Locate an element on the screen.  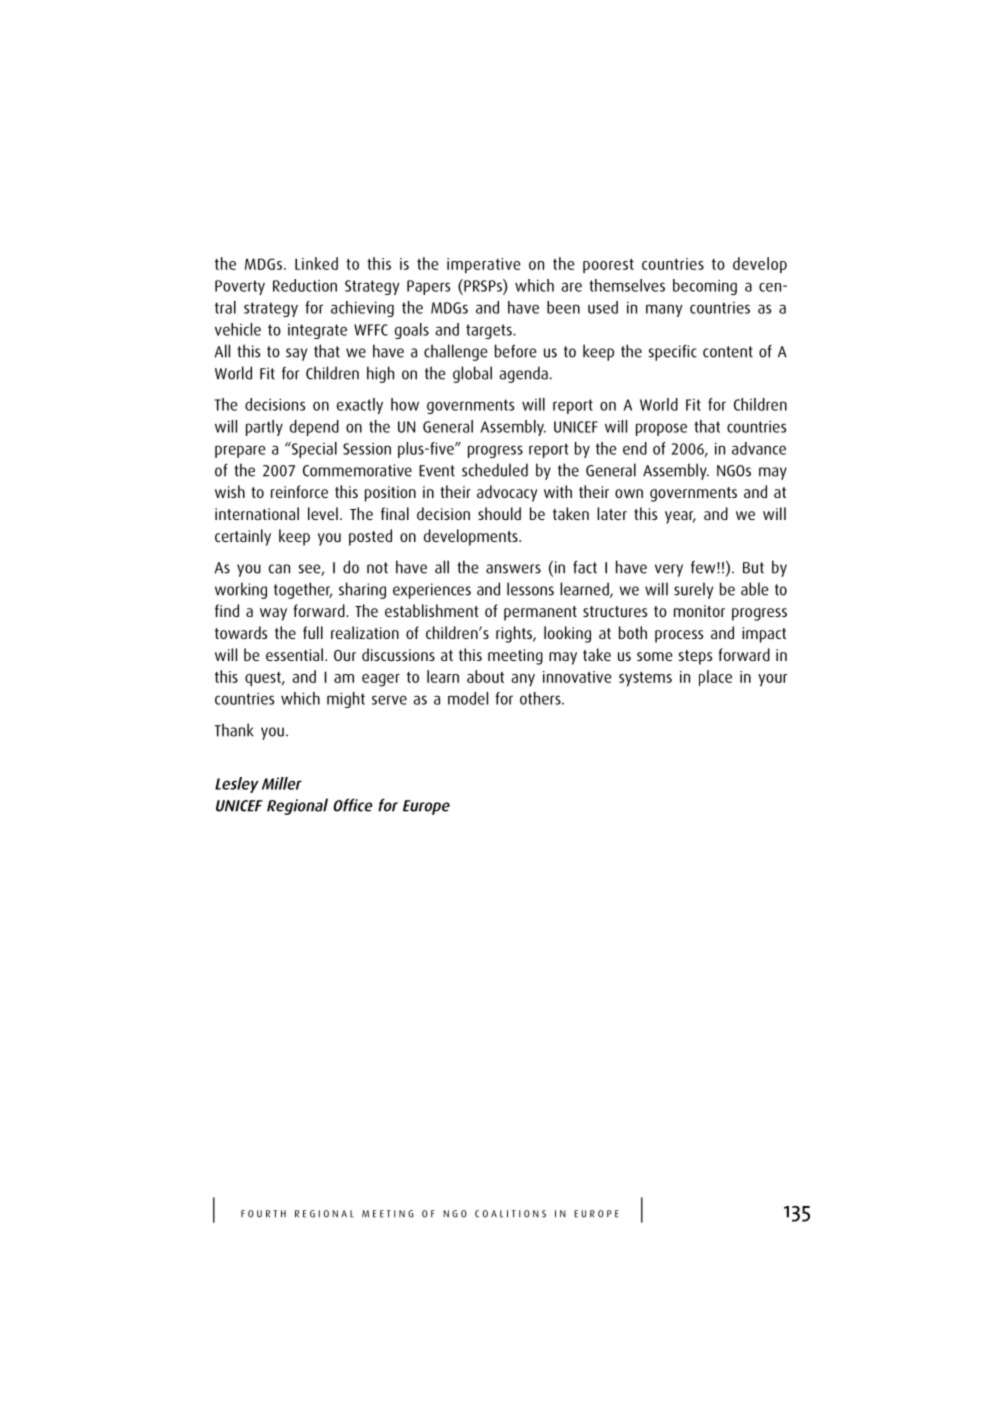
reinforce is located at coordinates (299, 491).
